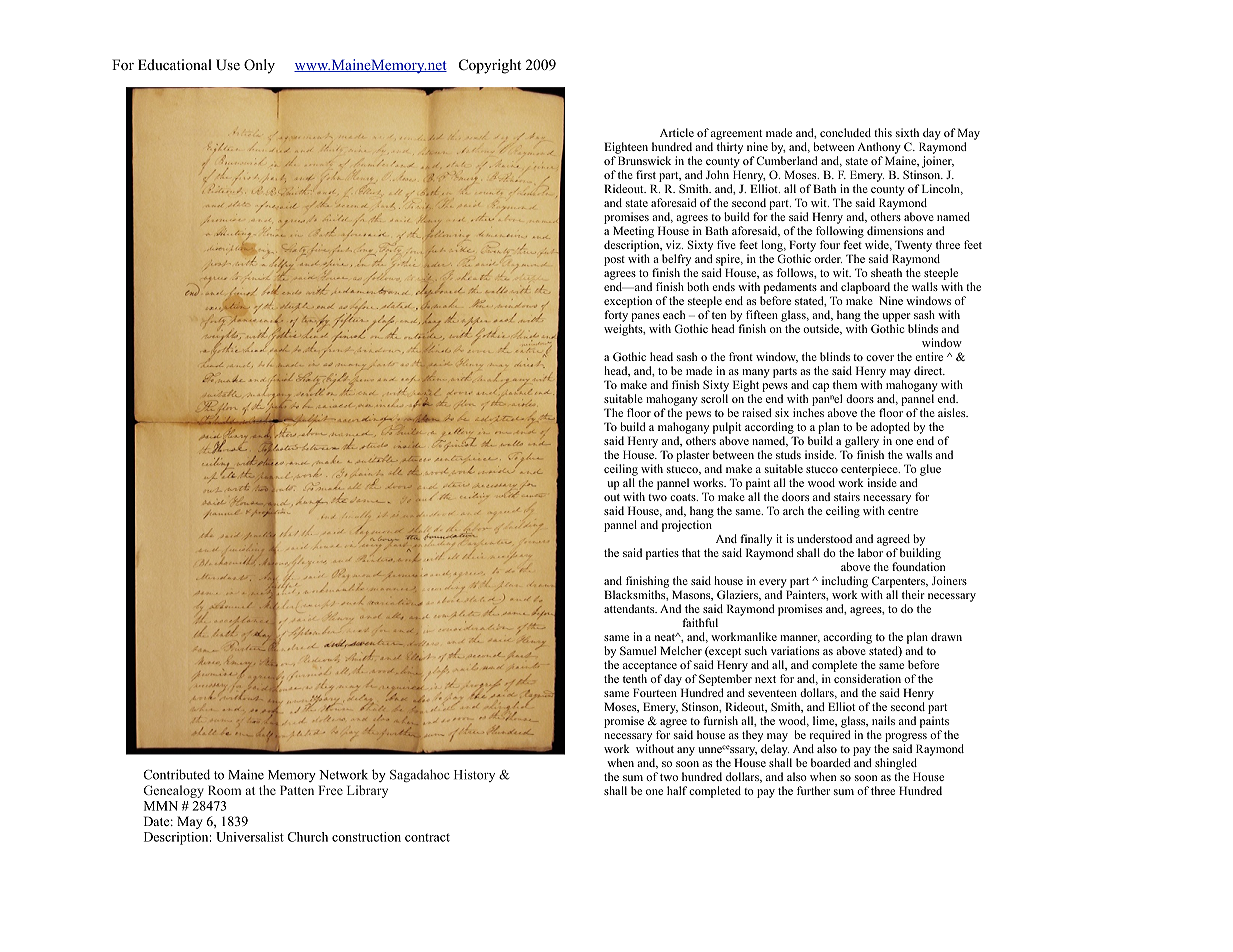  What do you see at coordinates (691, 552) in the image?
I see `that` at bounding box center [691, 552].
